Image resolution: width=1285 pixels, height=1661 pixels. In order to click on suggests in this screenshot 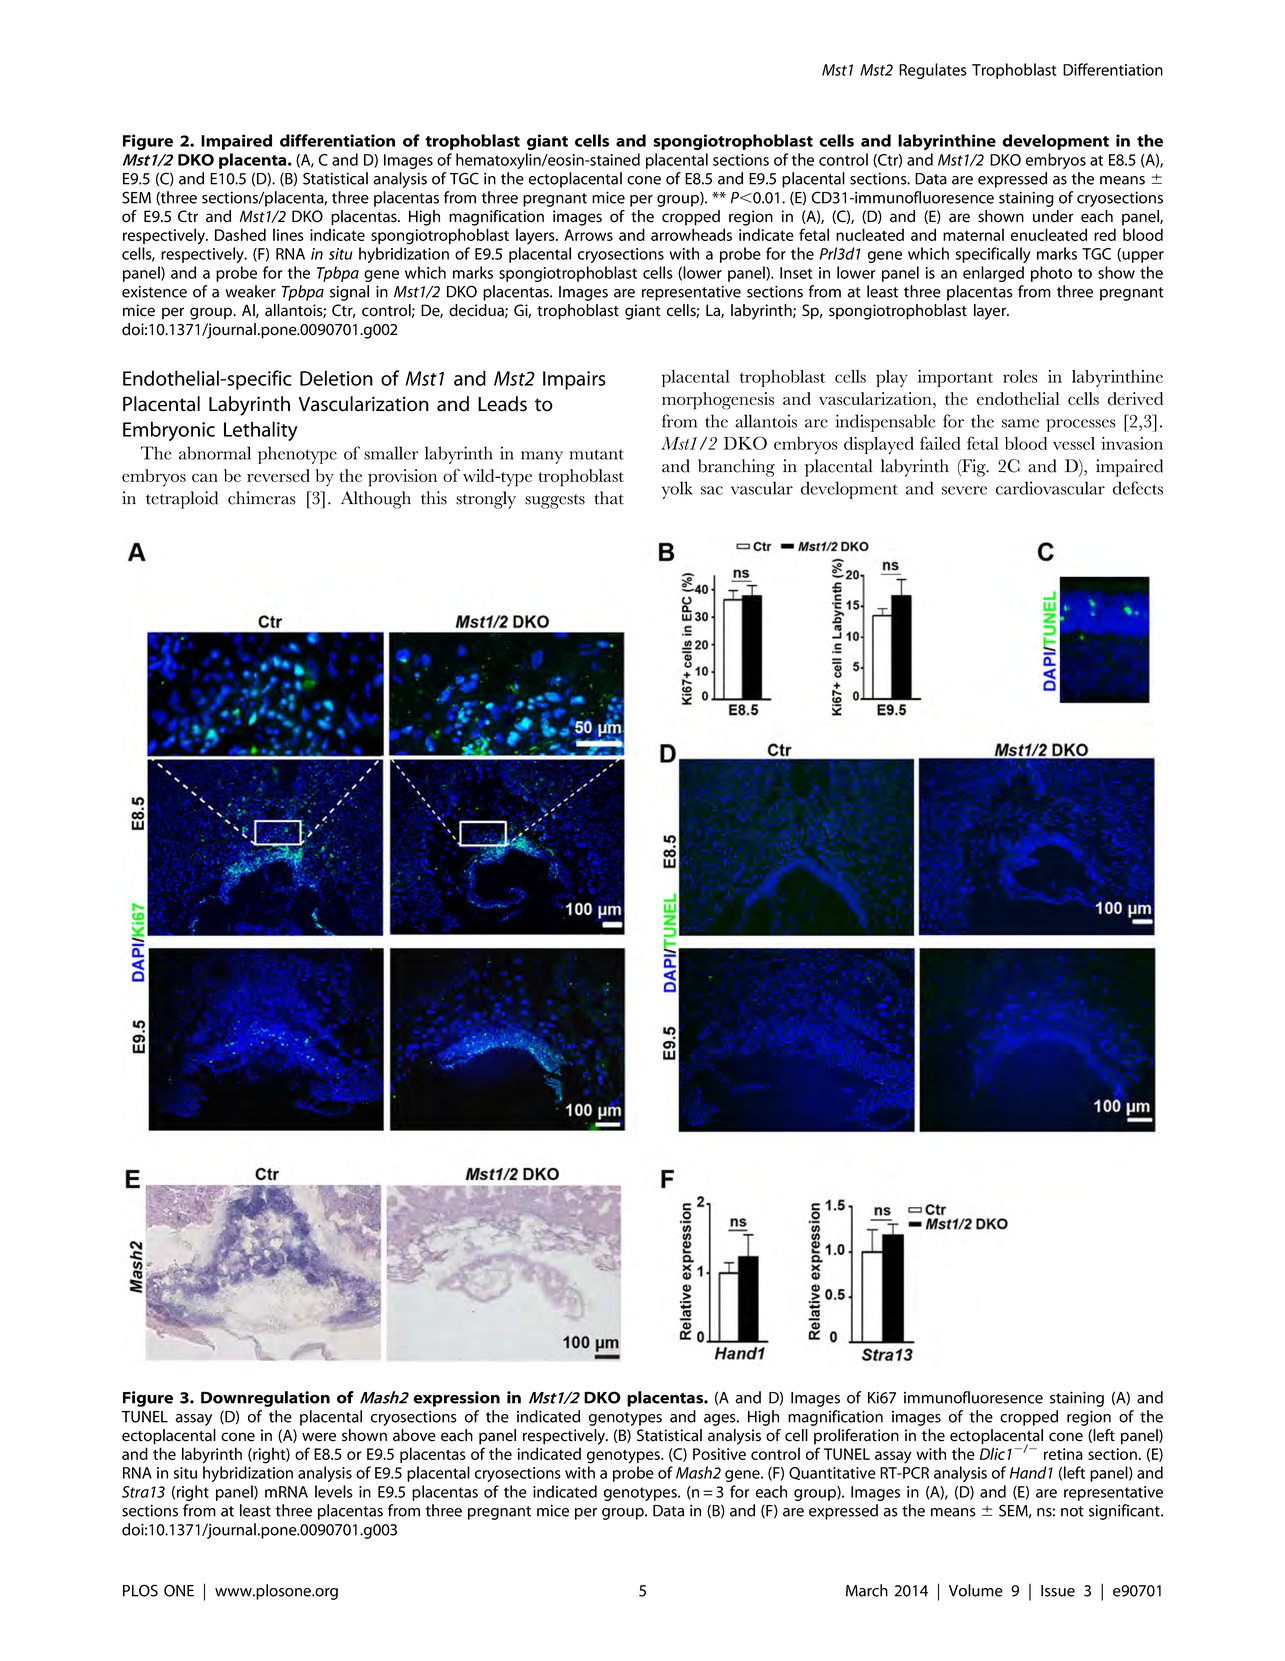, I will do `click(555, 501)`.
